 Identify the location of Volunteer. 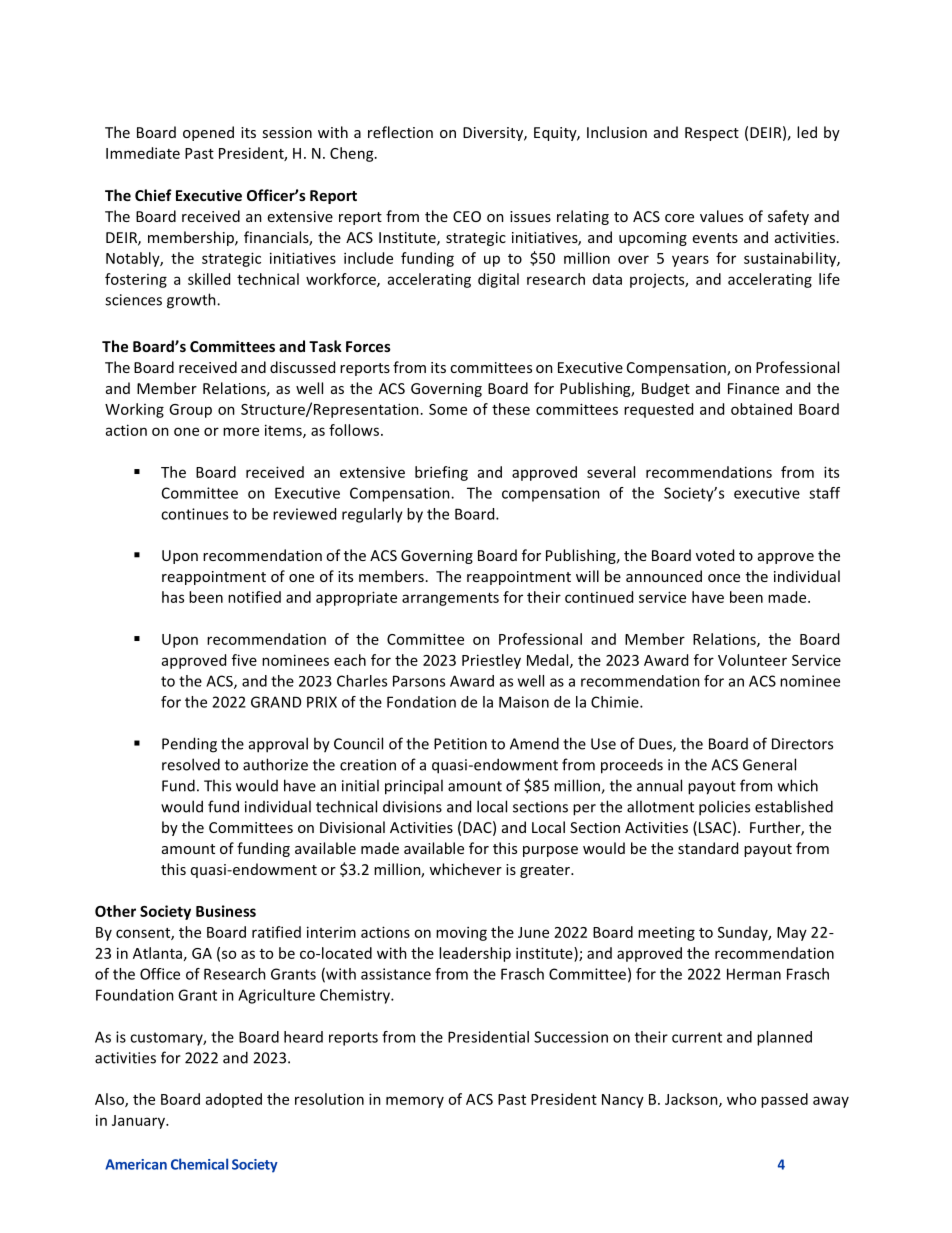
(752, 660).
